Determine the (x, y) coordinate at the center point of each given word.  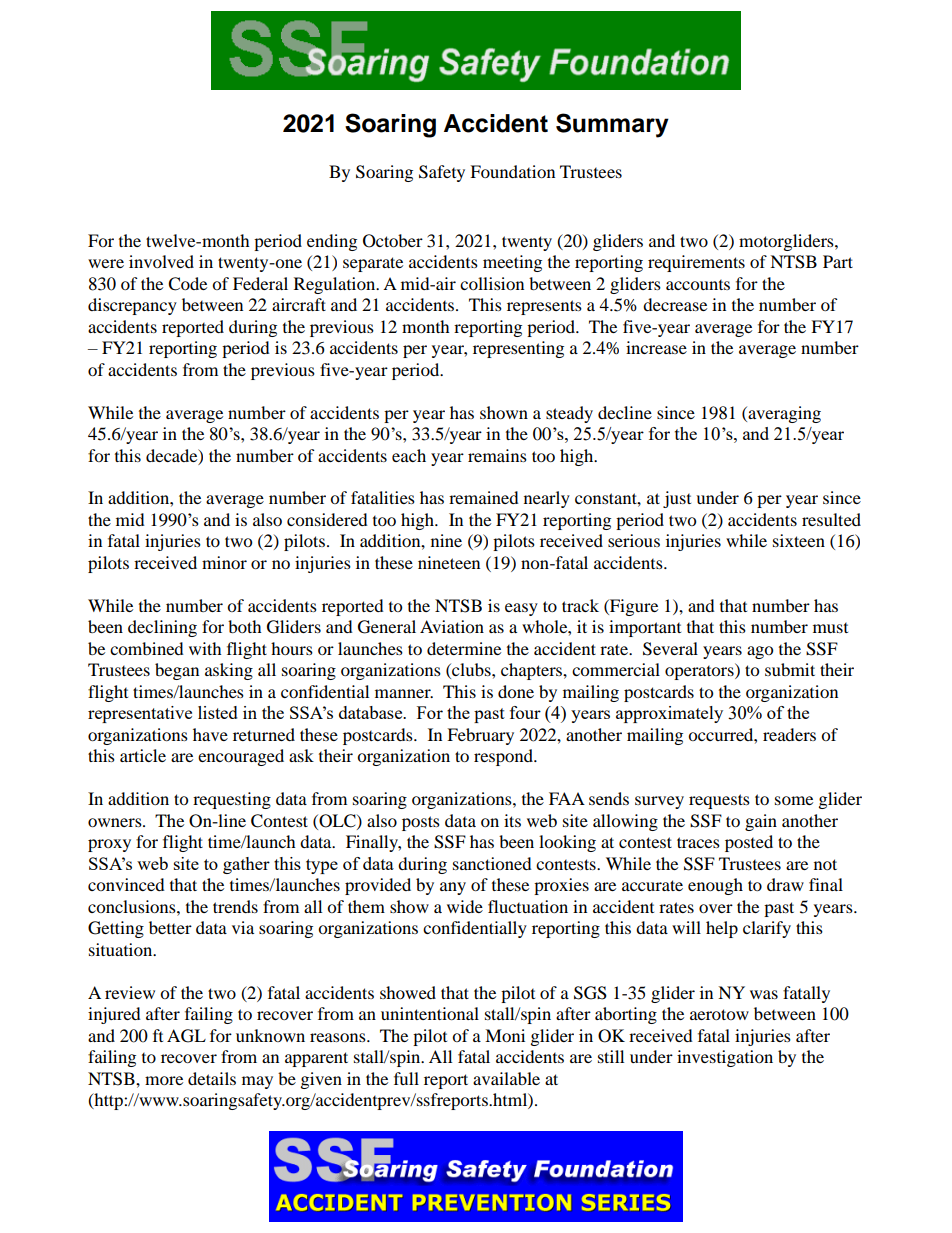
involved (161, 261)
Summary (612, 125)
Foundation (512, 171)
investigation (725, 1058)
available (506, 1078)
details (212, 1078)
